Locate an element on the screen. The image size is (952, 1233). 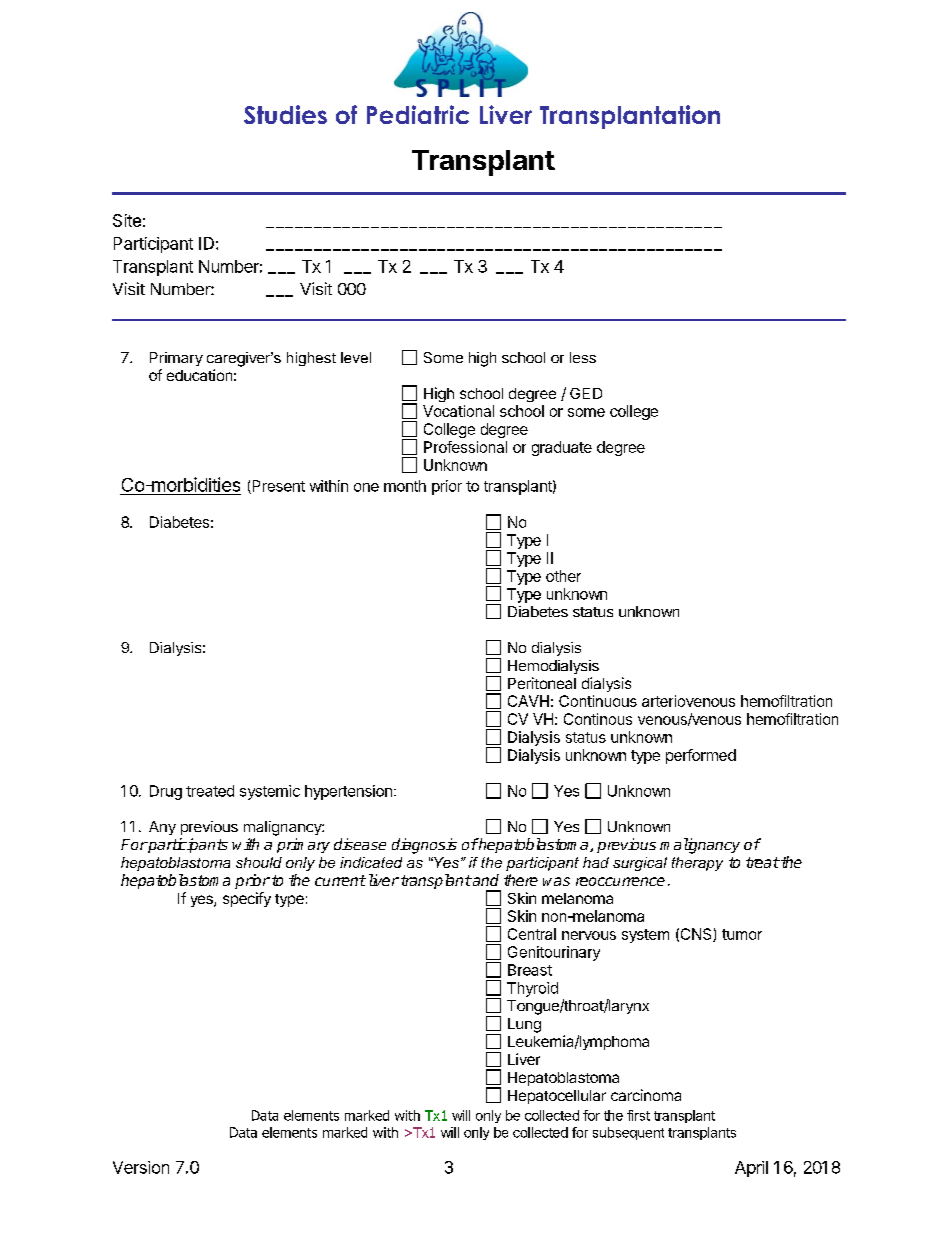
GED is located at coordinates (586, 393).
